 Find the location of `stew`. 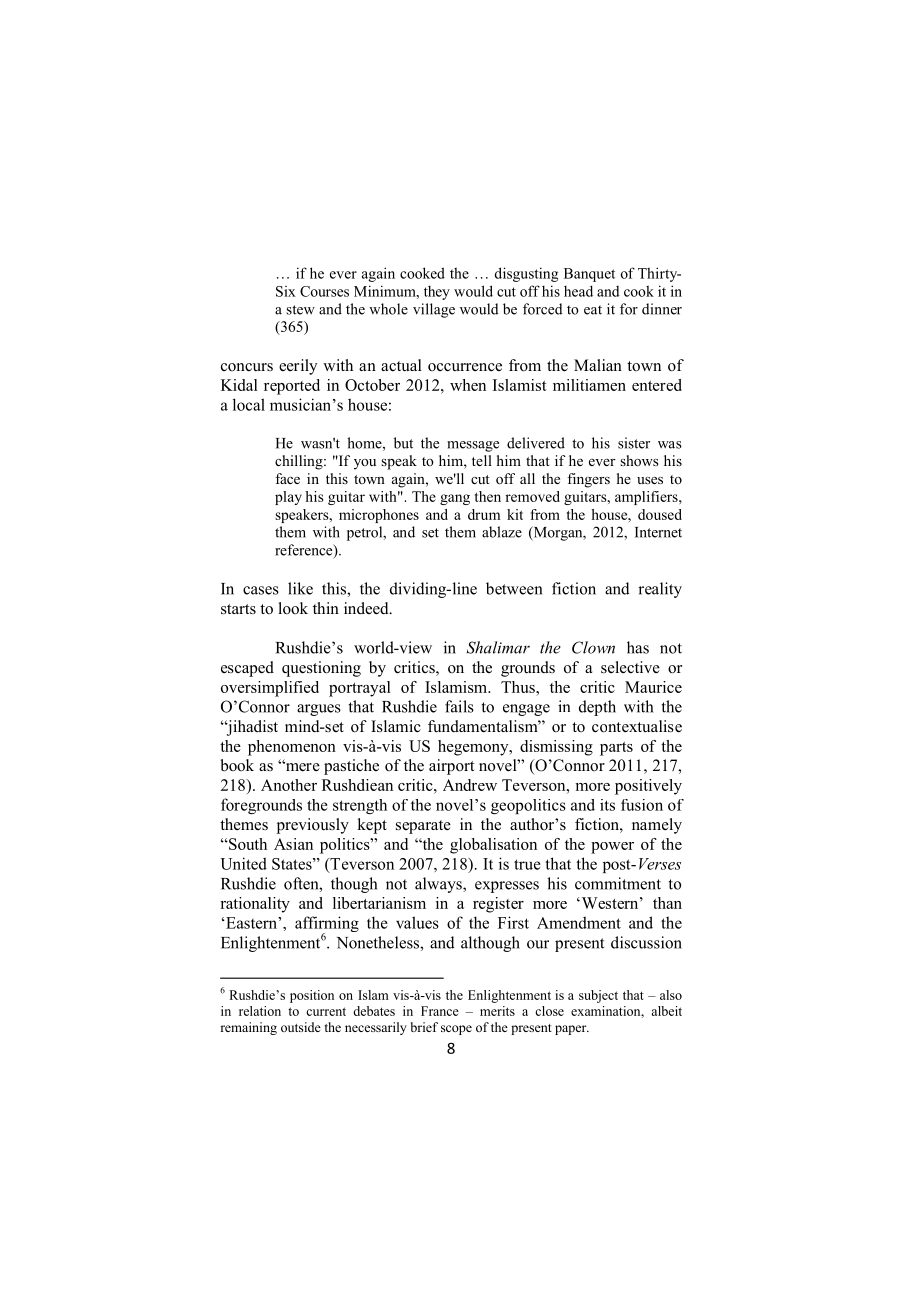

stew is located at coordinates (300, 310).
